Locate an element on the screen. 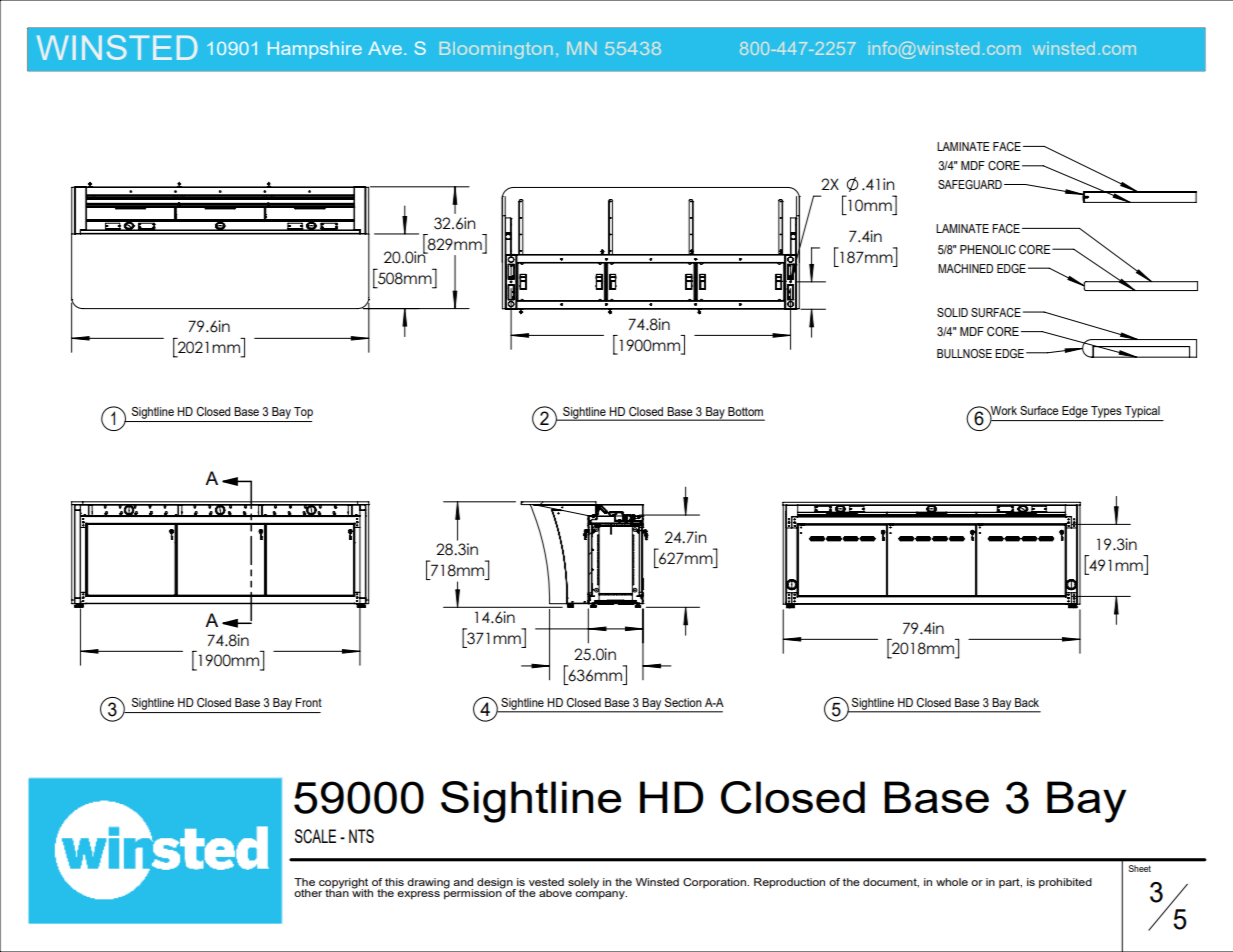  SOLID is located at coordinates (952, 312).
